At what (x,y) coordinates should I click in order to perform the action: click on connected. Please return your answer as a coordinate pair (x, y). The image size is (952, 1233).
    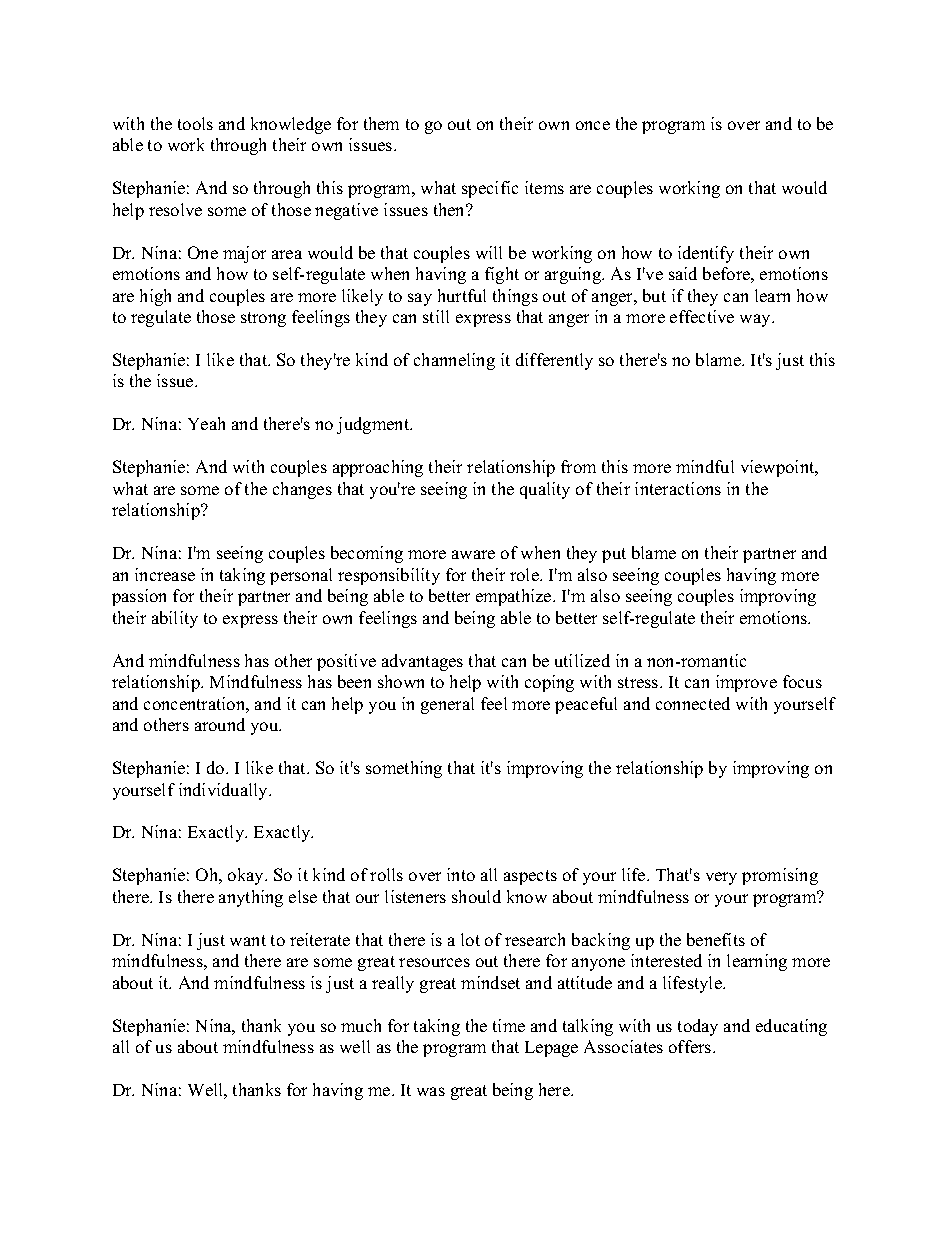
    Looking at the image, I should click on (693, 703).
